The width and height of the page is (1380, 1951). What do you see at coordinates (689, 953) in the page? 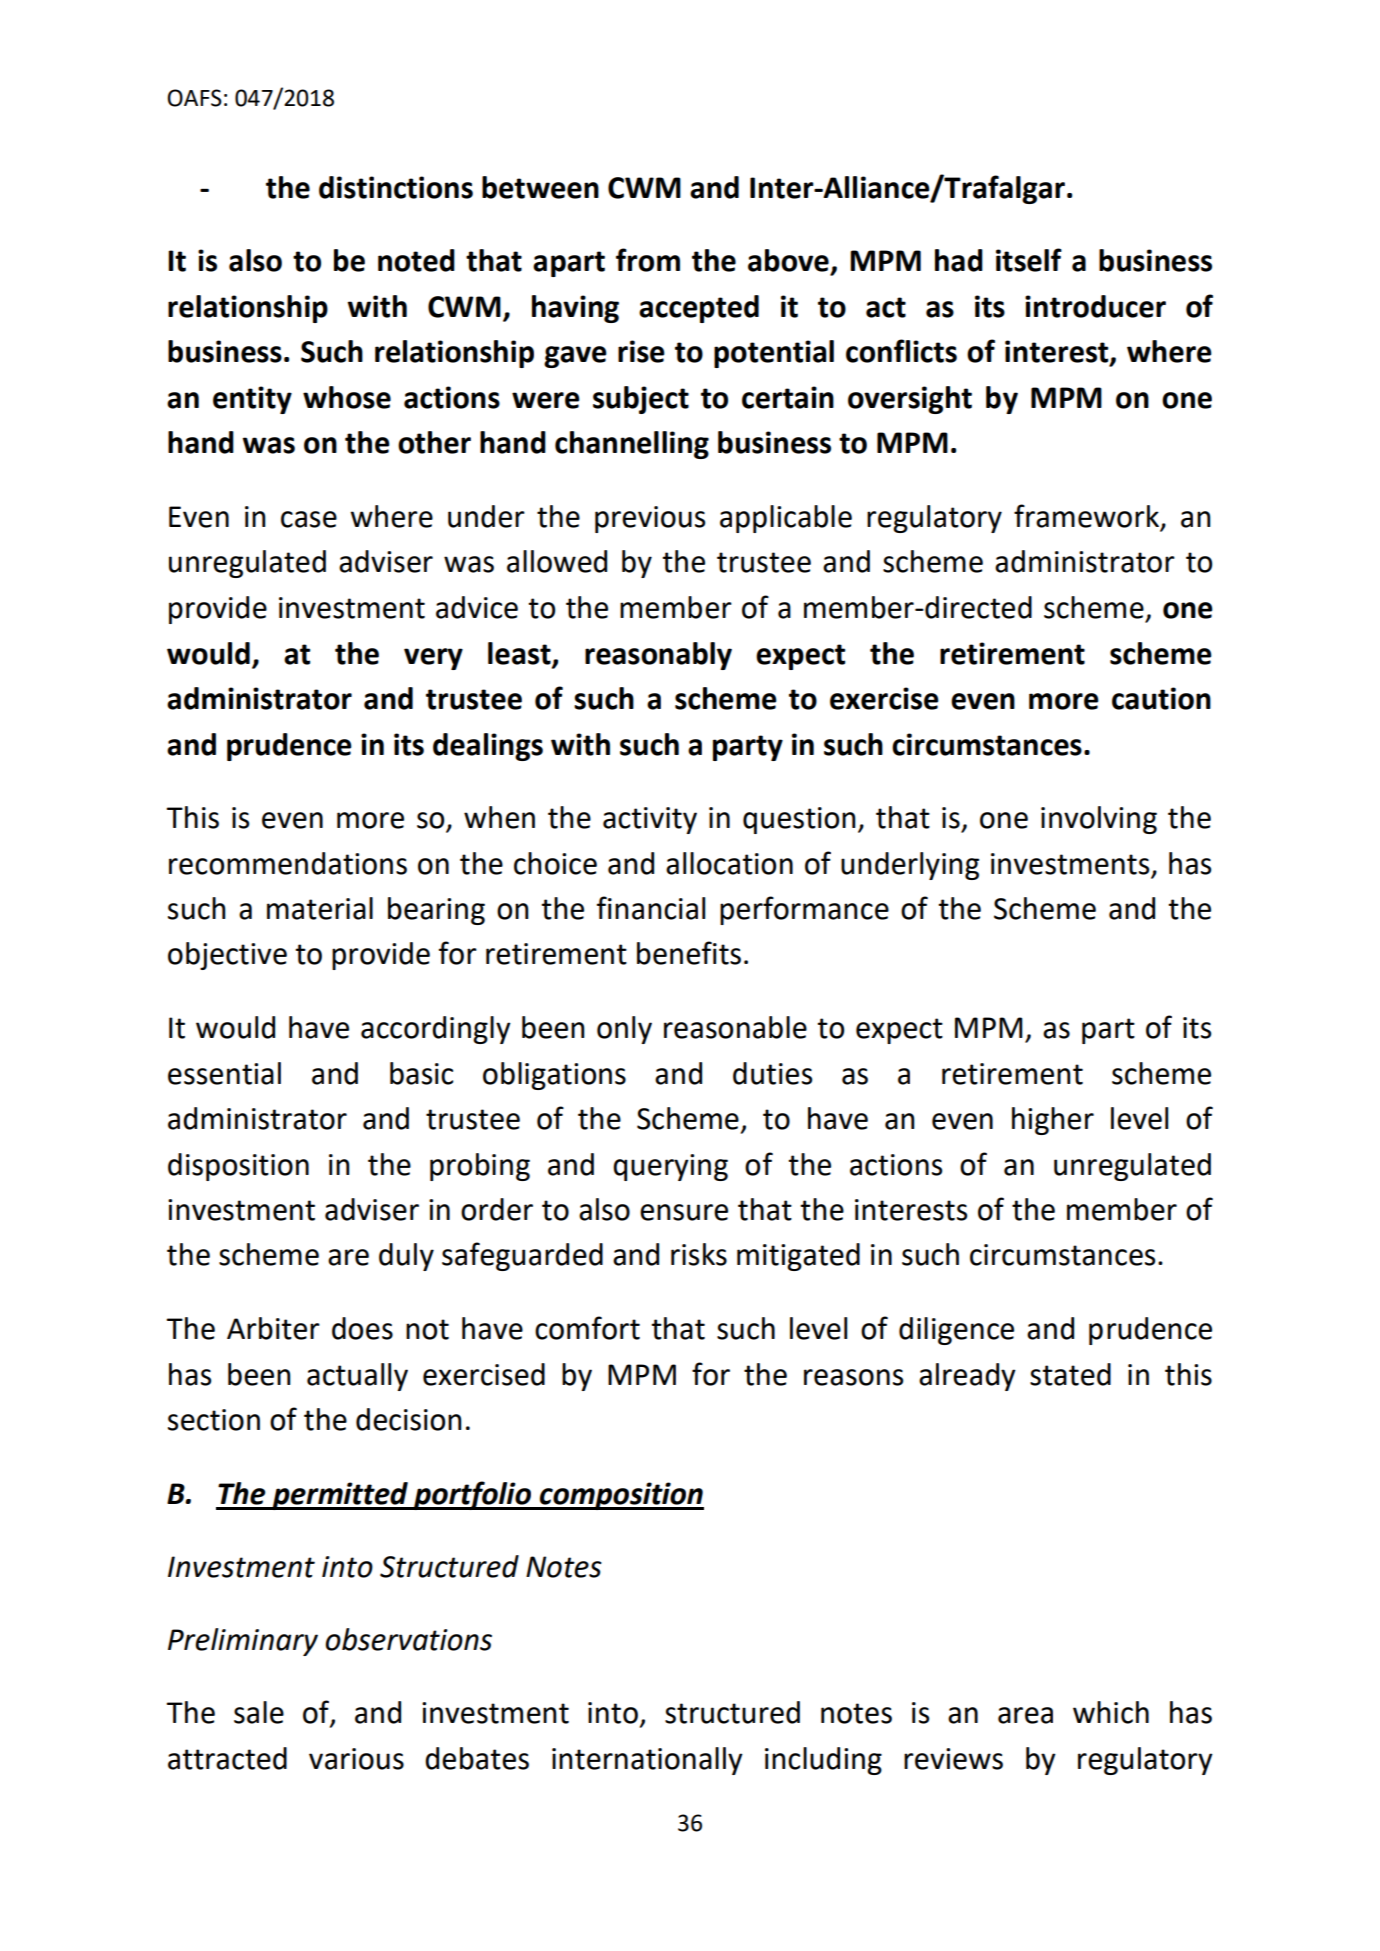
I see `benefits` at bounding box center [689, 953].
